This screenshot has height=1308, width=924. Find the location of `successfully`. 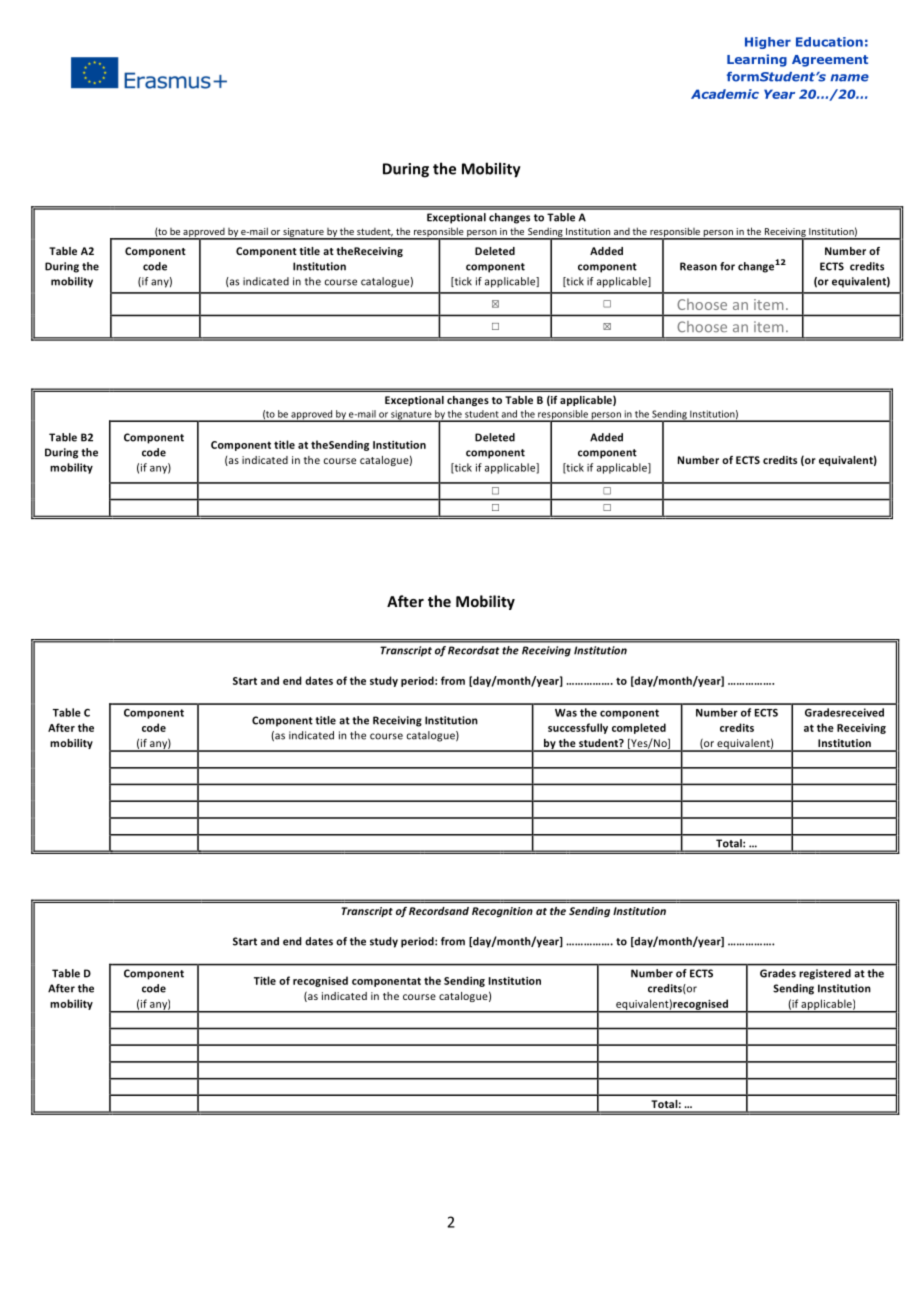

successfully is located at coordinates (578, 728).
